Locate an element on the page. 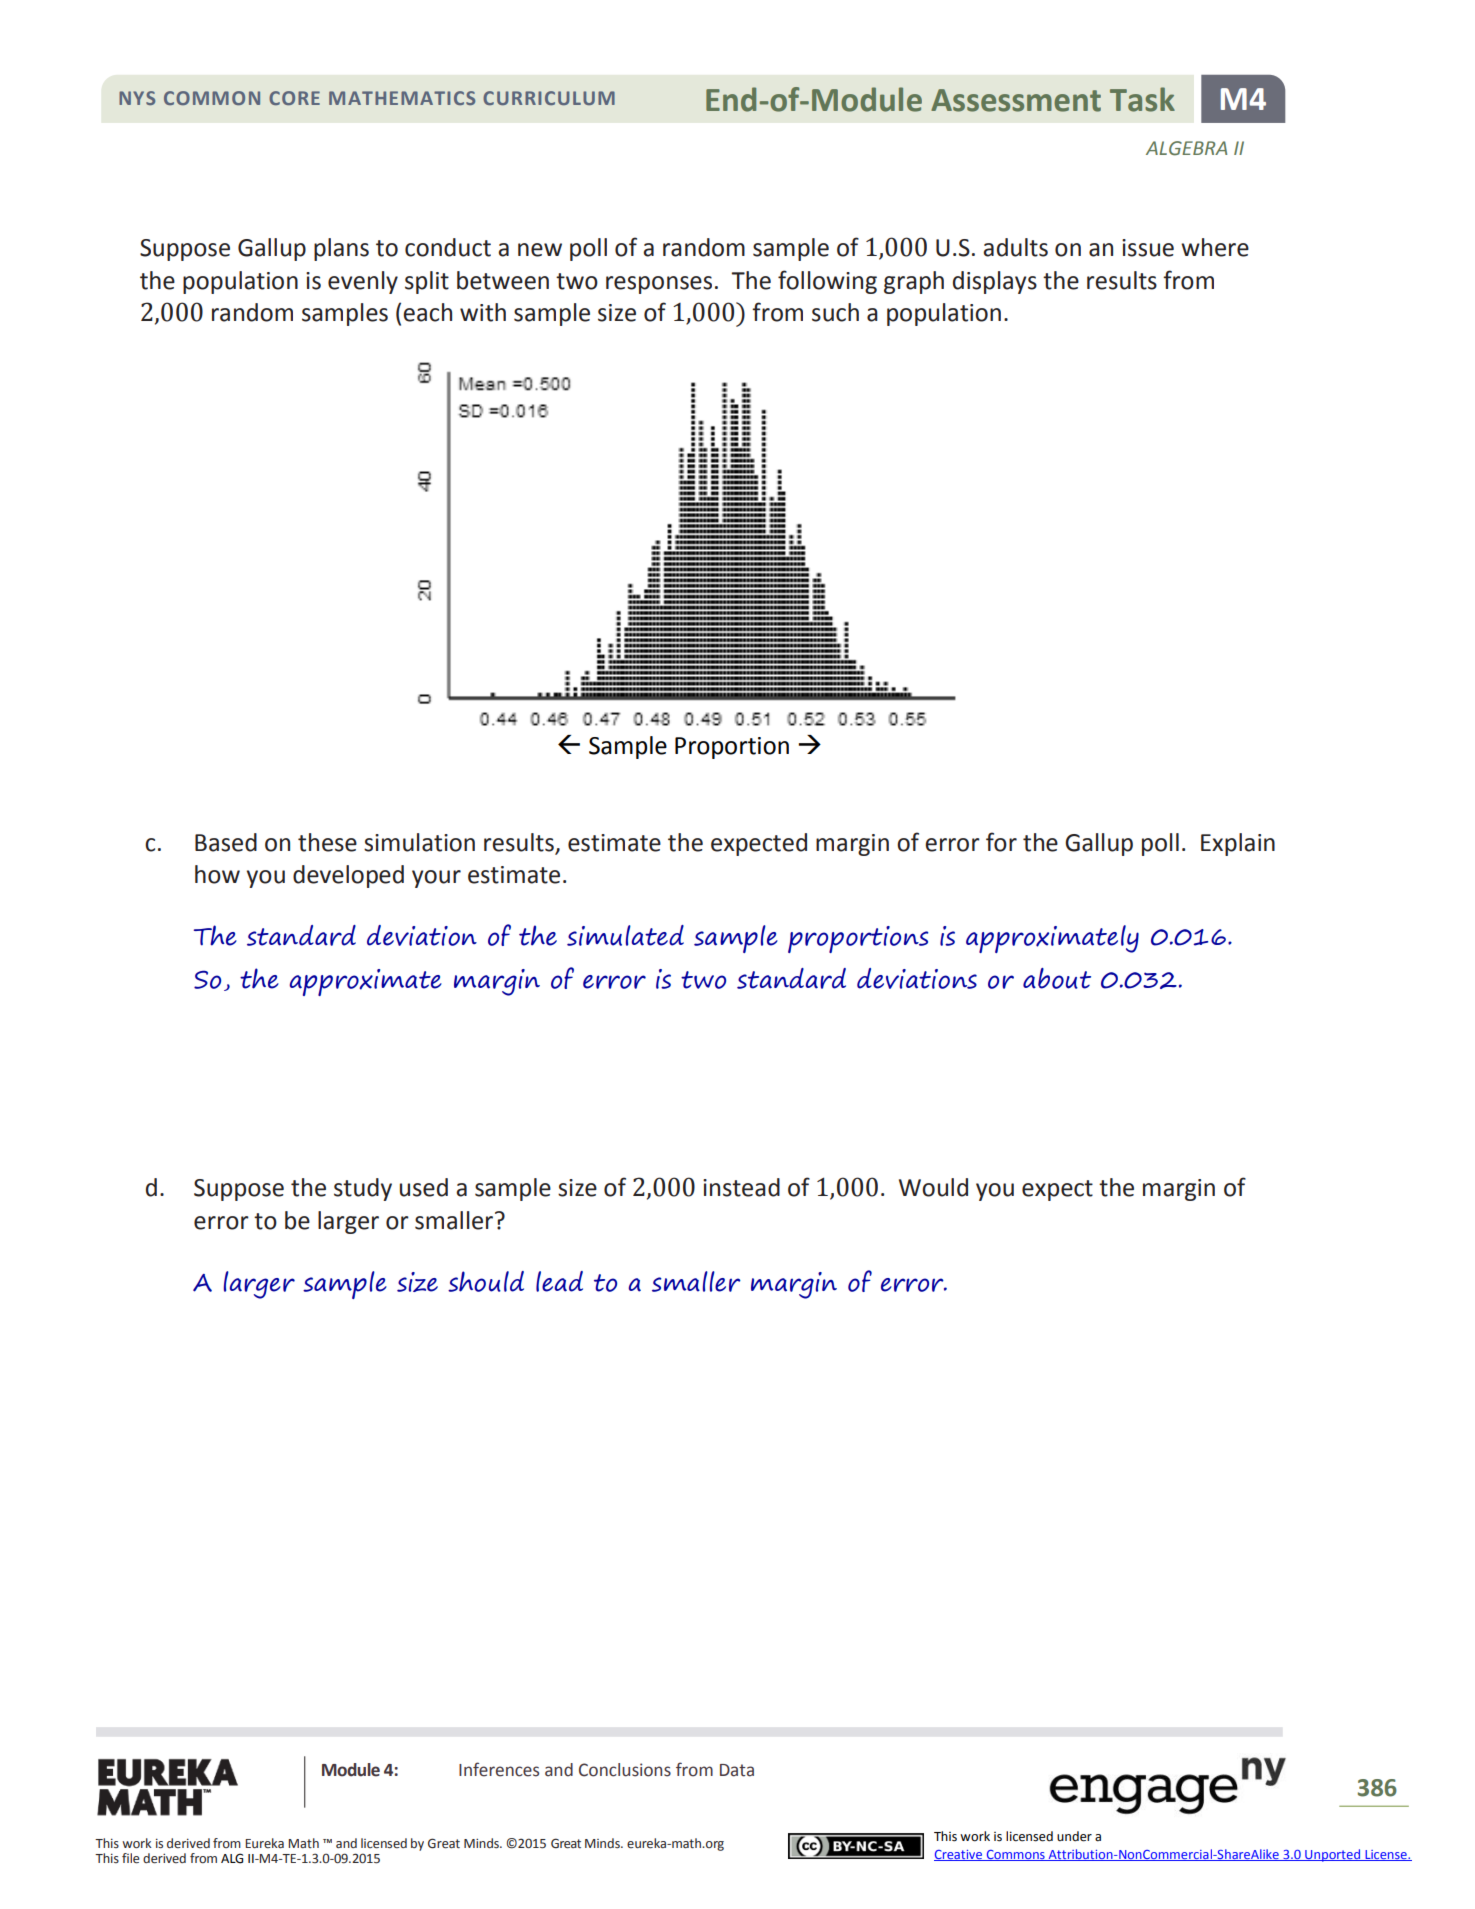 Image resolution: width=1475 pixels, height=1909 pixels. should is located at coordinates (486, 1281).
